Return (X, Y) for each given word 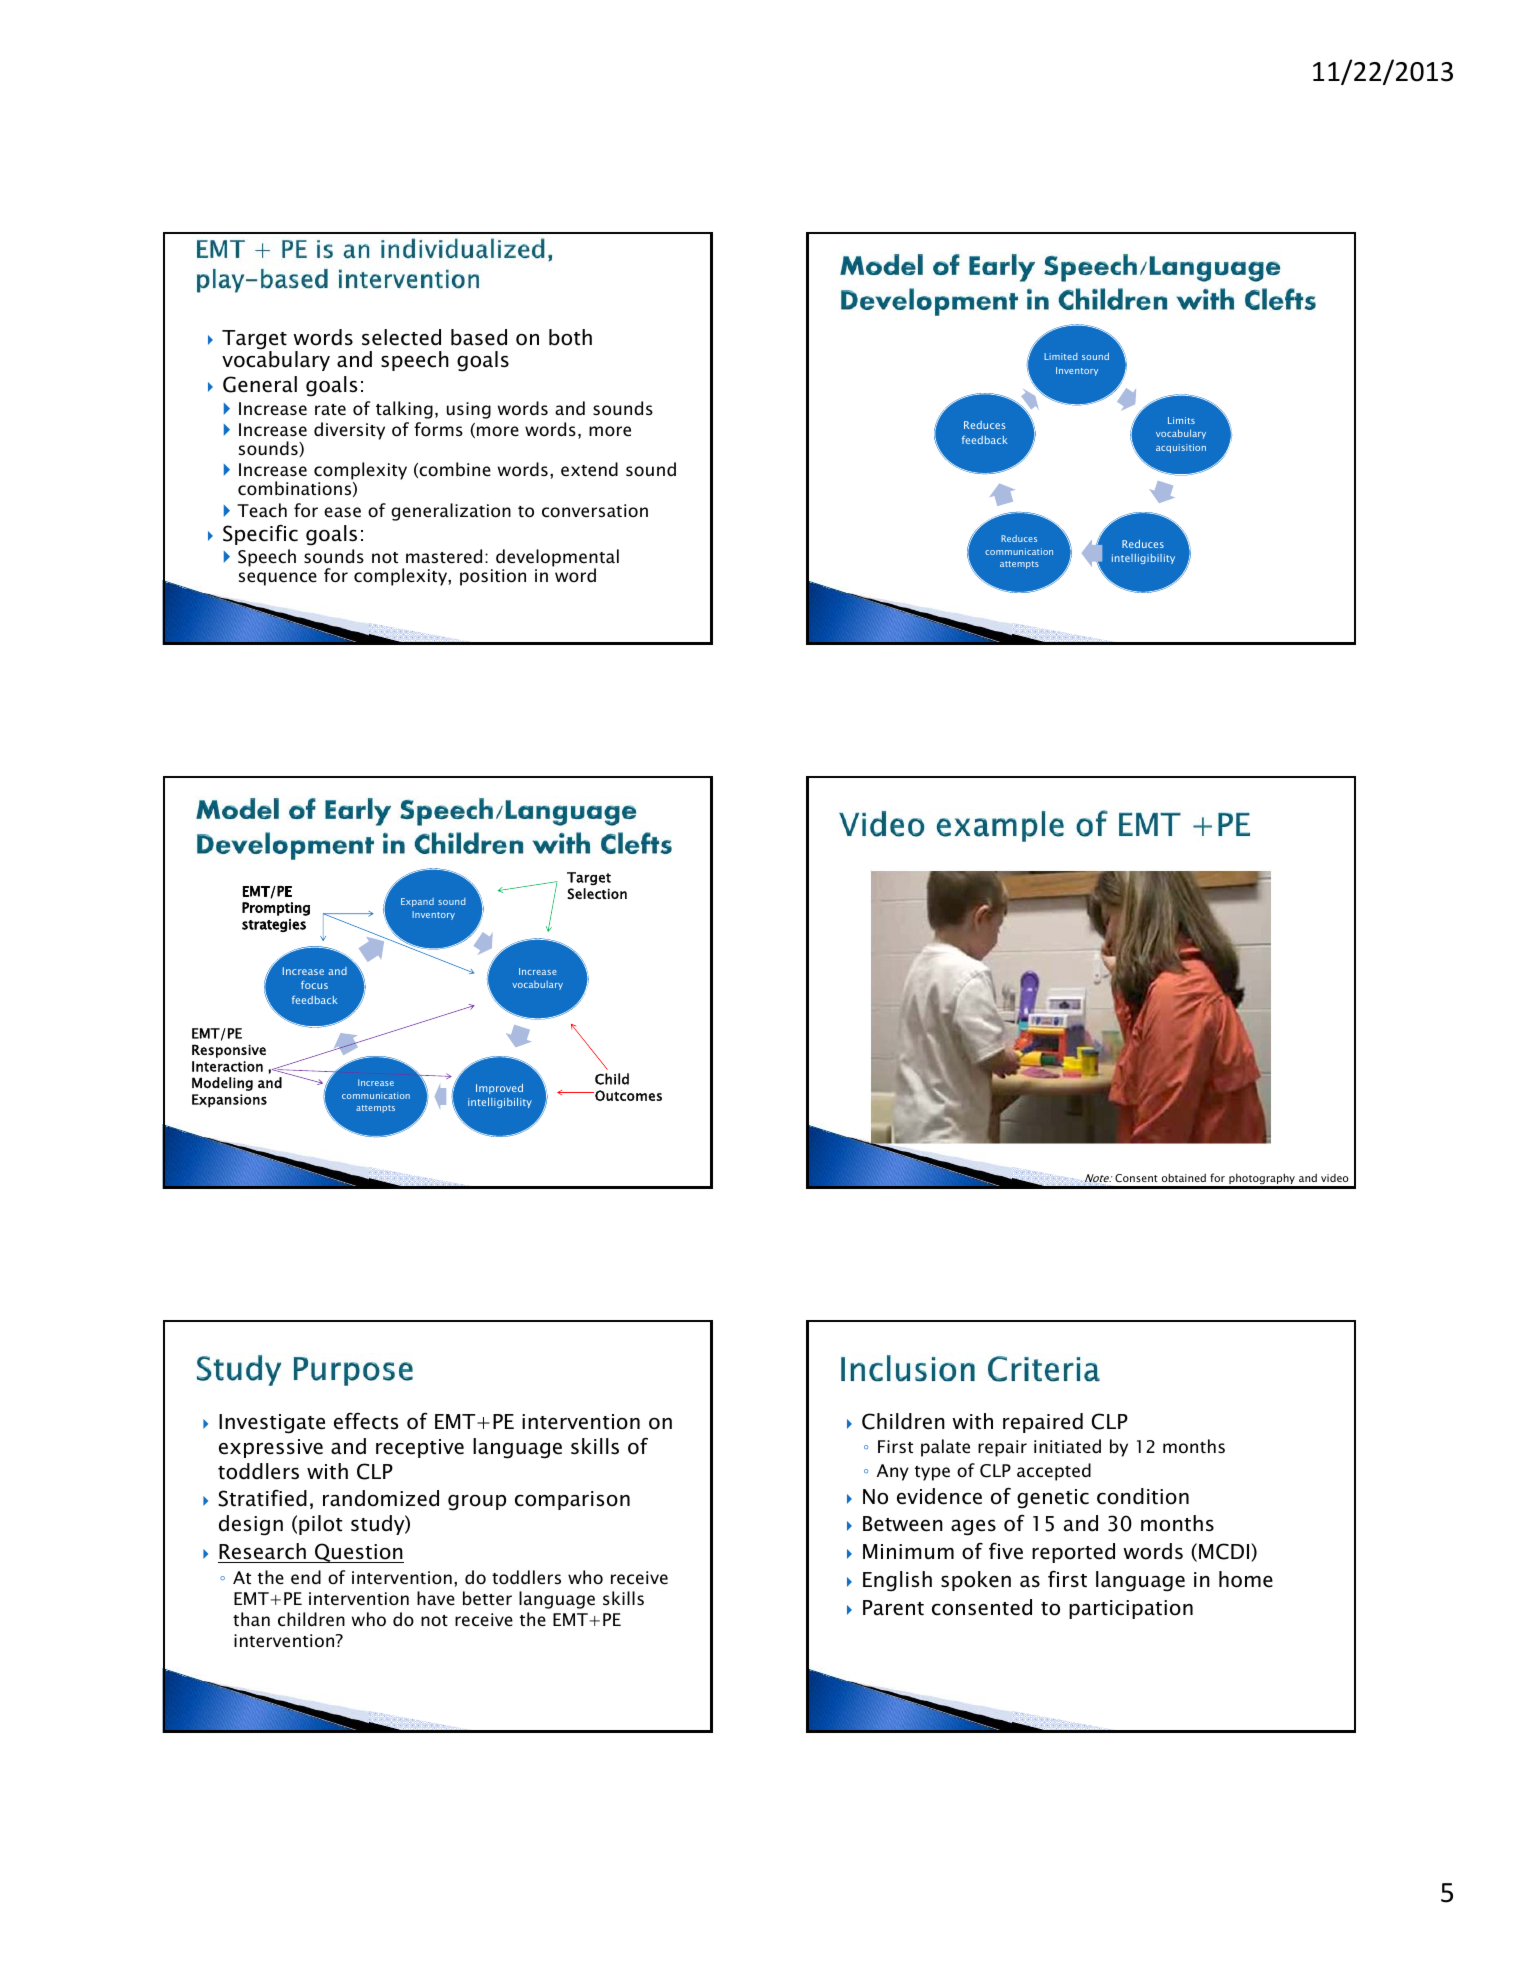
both (570, 337)
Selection (597, 894)
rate (330, 410)
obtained (1184, 1177)
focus (314, 984)
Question (358, 1553)
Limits (1181, 420)
